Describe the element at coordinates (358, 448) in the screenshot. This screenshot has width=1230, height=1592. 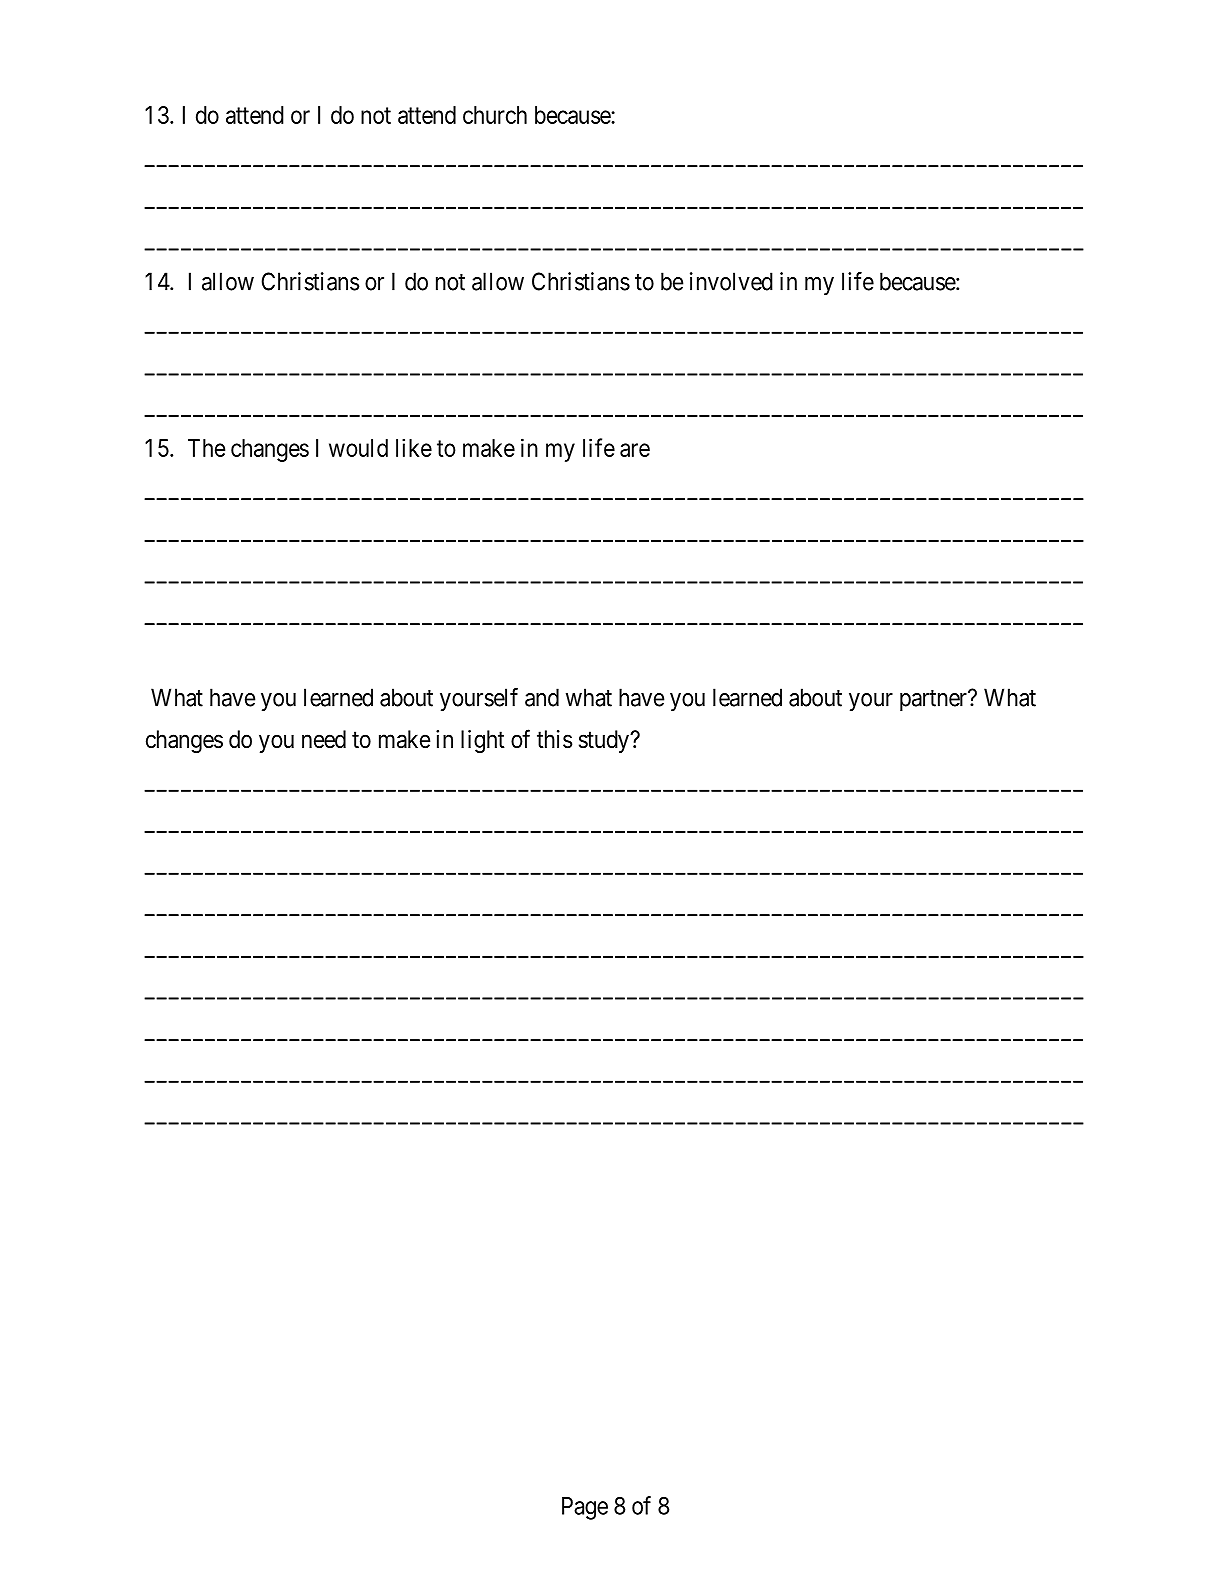
I see `would` at that location.
